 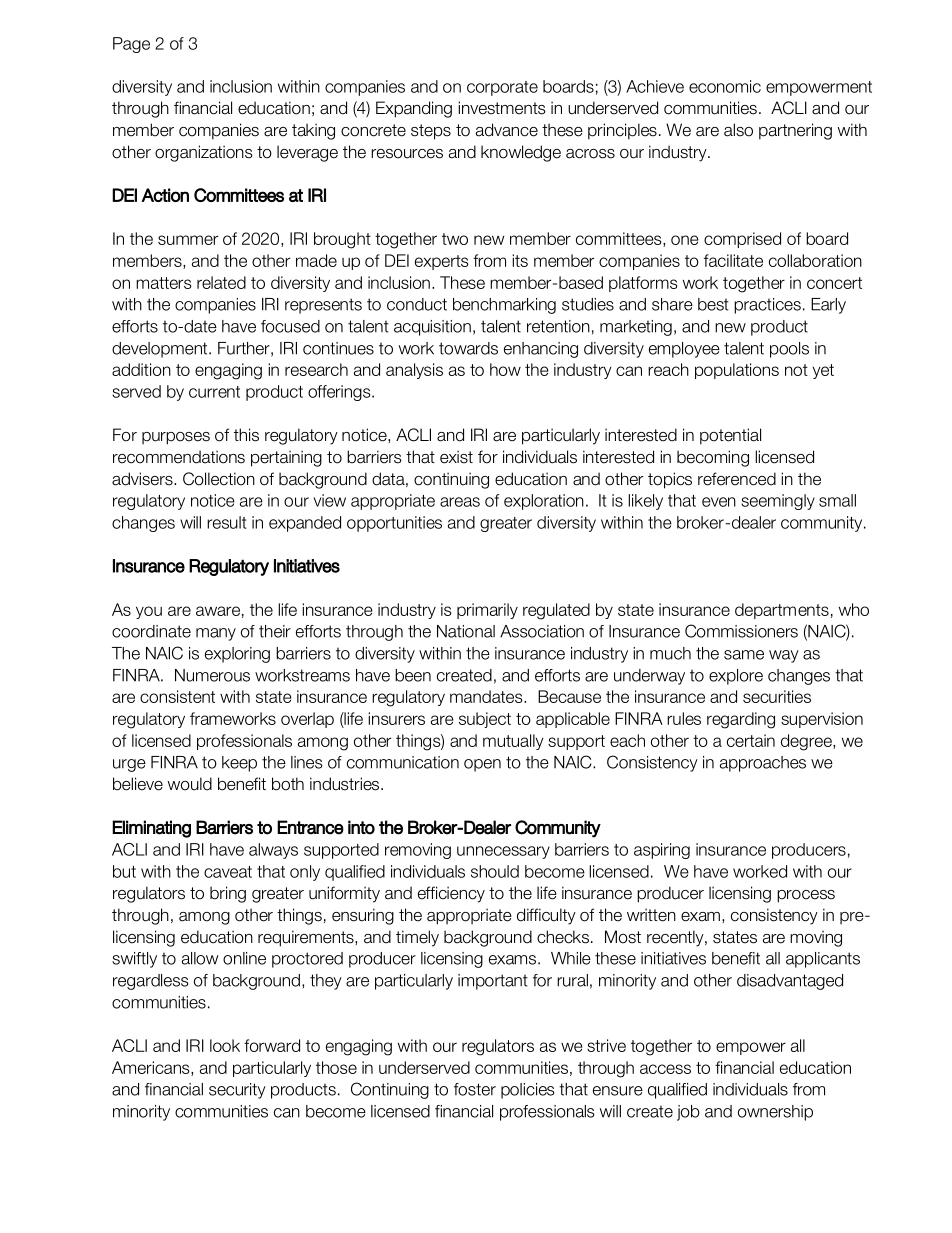 What do you see at coordinates (228, 872) in the screenshot?
I see `caveat` at bounding box center [228, 872].
